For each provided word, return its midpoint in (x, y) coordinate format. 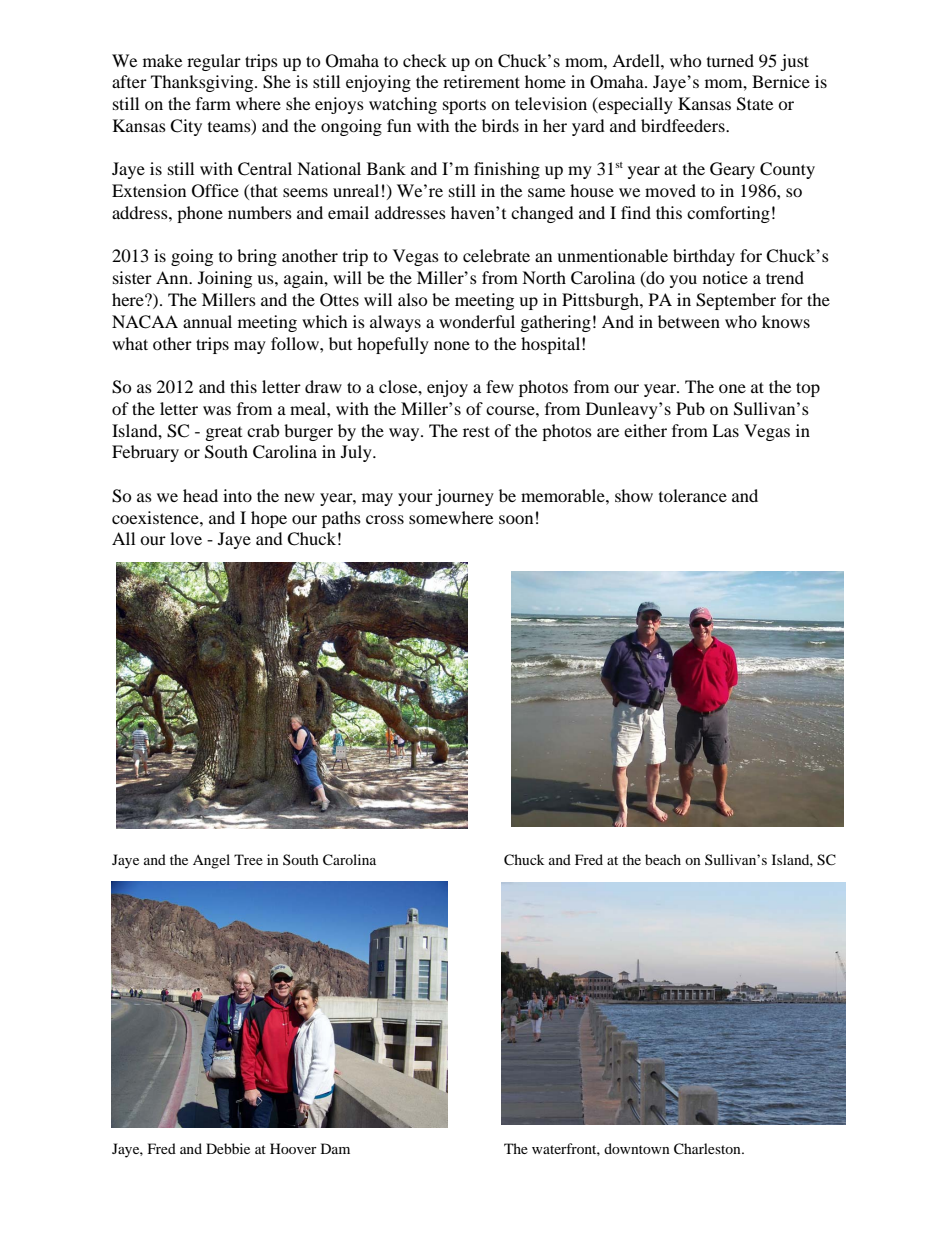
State (755, 104)
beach (663, 859)
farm (213, 103)
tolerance (693, 495)
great (224, 434)
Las (725, 430)
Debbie (228, 1148)
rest (476, 431)
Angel (211, 861)
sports (464, 106)
